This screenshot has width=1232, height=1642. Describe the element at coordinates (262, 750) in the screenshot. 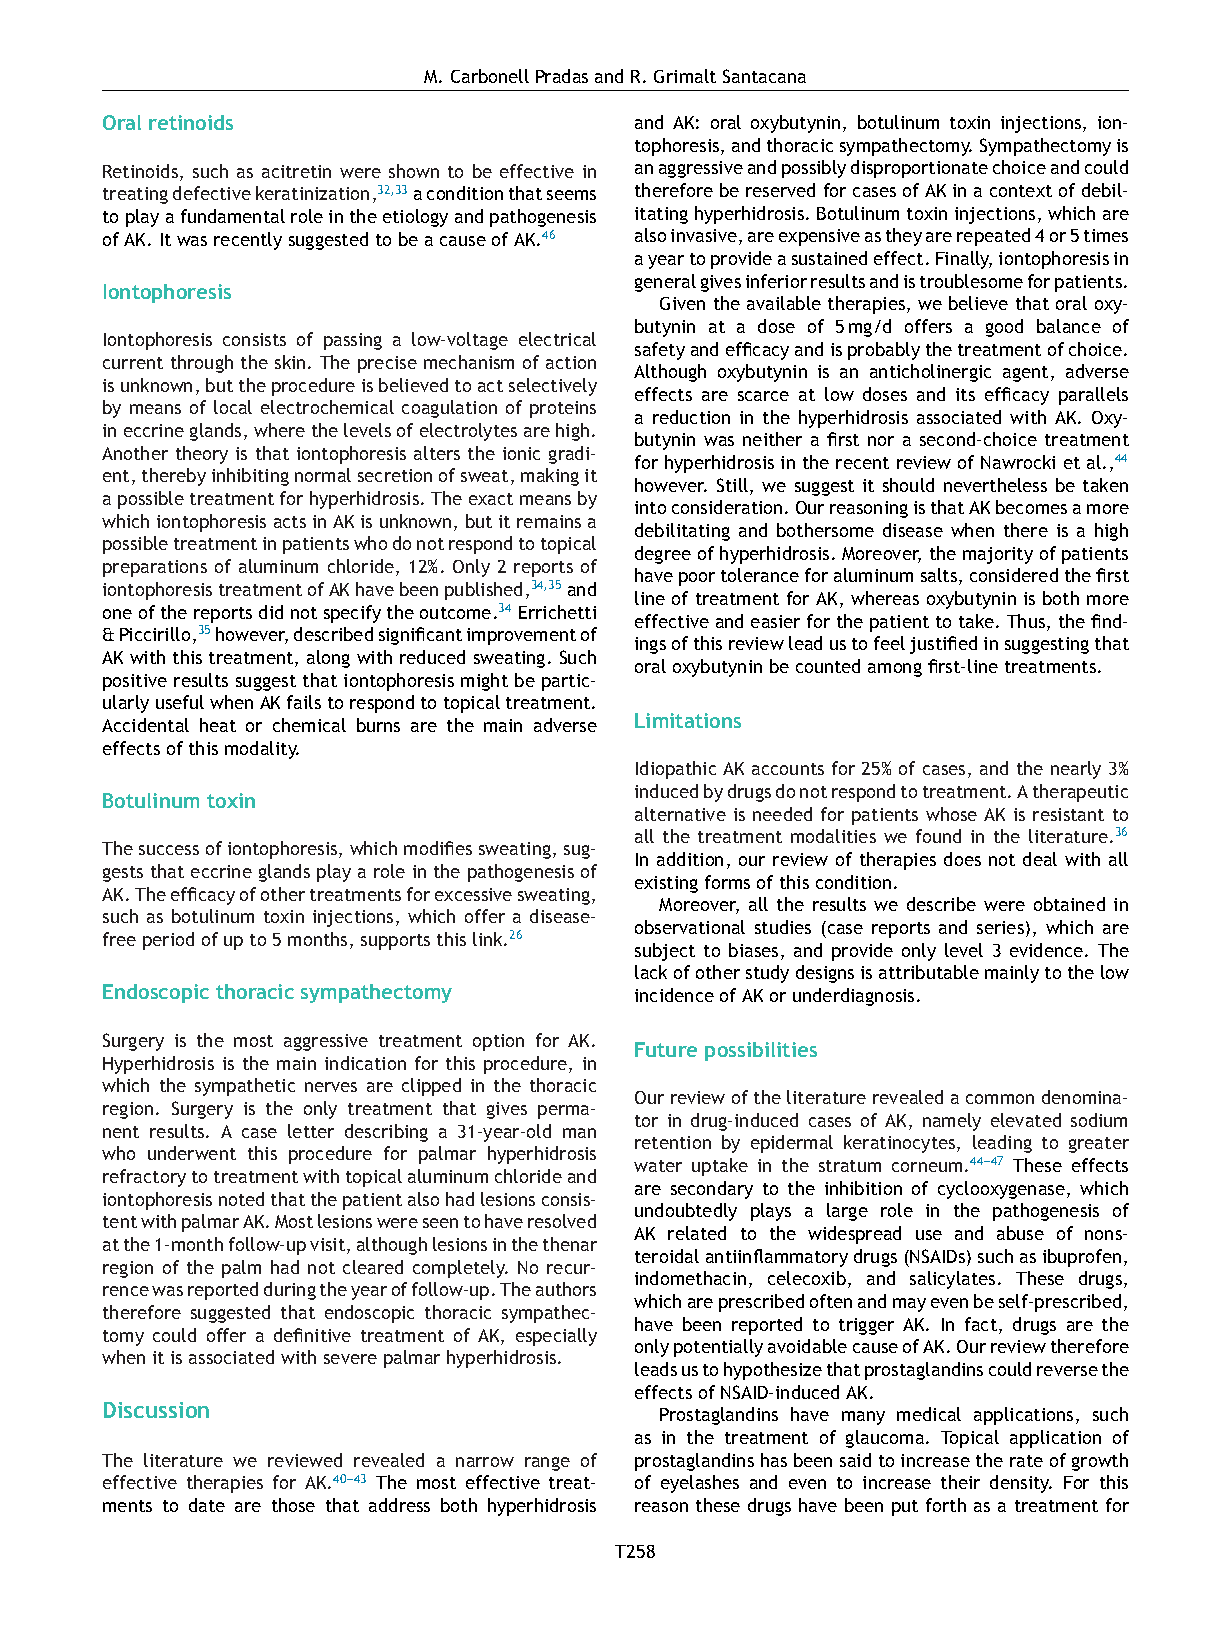

I see `modality` at that location.
